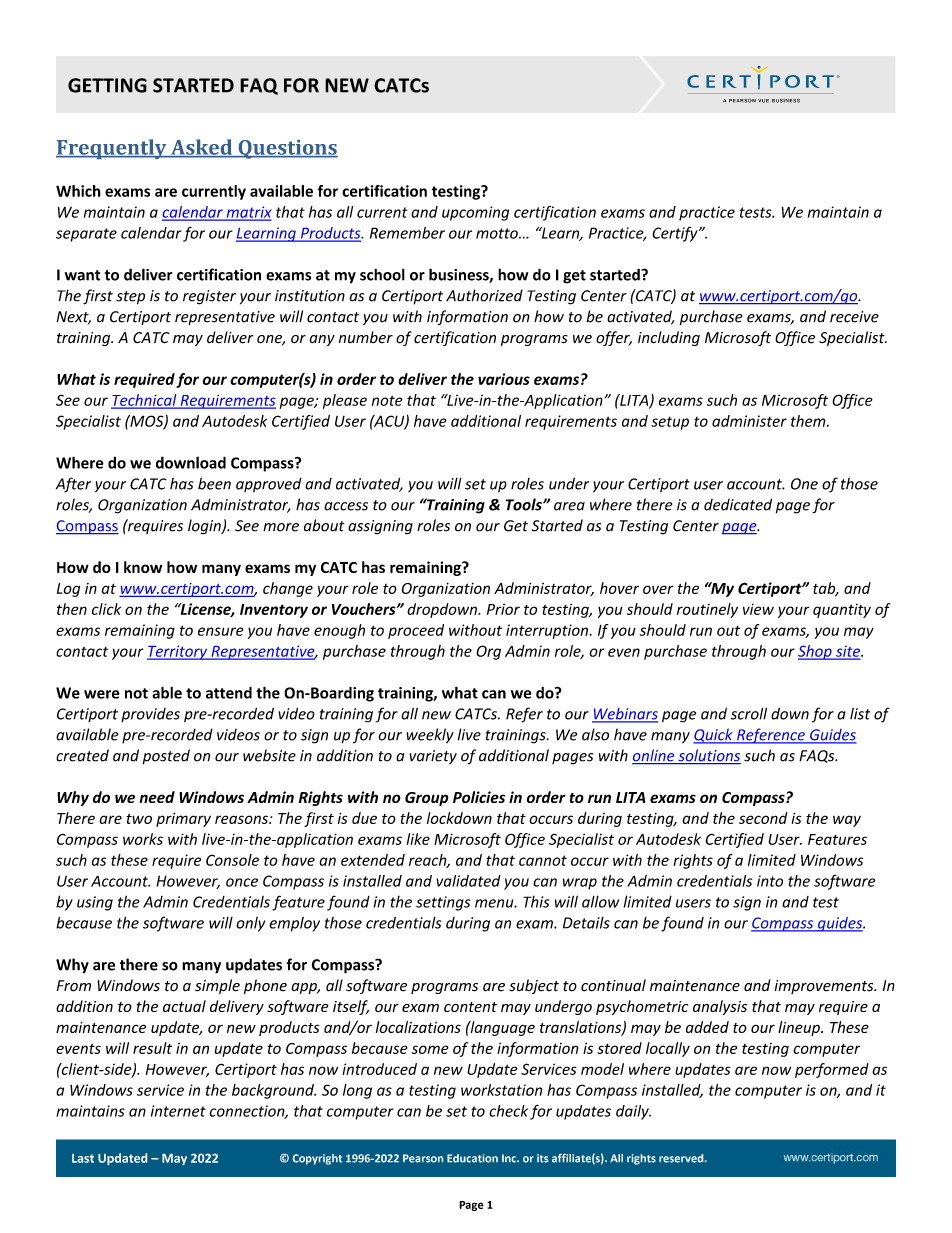  Describe the element at coordinates (770, 881) in the page. I see `into` at that location.
